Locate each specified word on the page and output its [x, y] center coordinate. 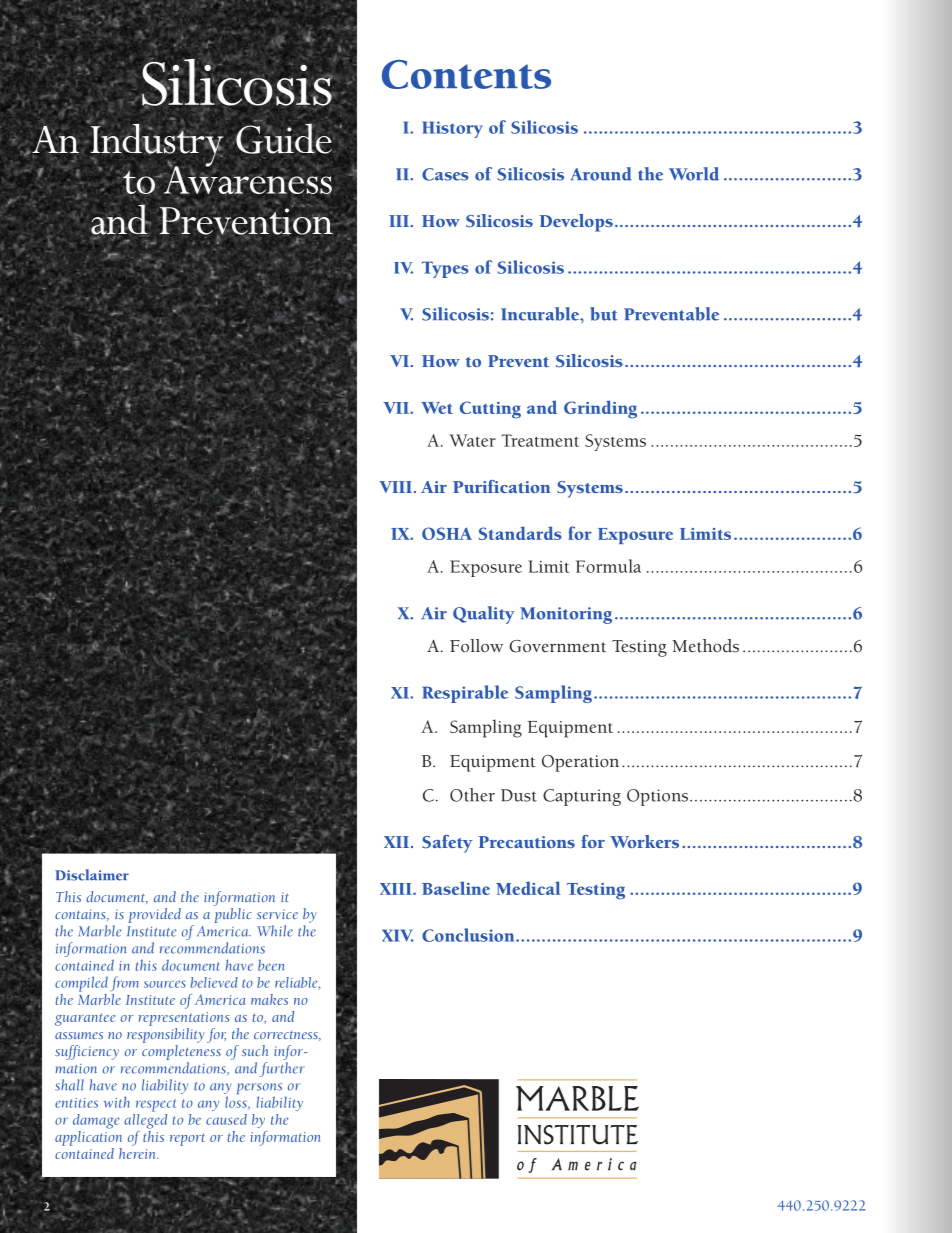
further [282, 1069]
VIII [395, 487]
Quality [483, 615]
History [452, 129]
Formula [608, 566]
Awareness [246, 179]
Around [600, 174]
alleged [145, 1120]
